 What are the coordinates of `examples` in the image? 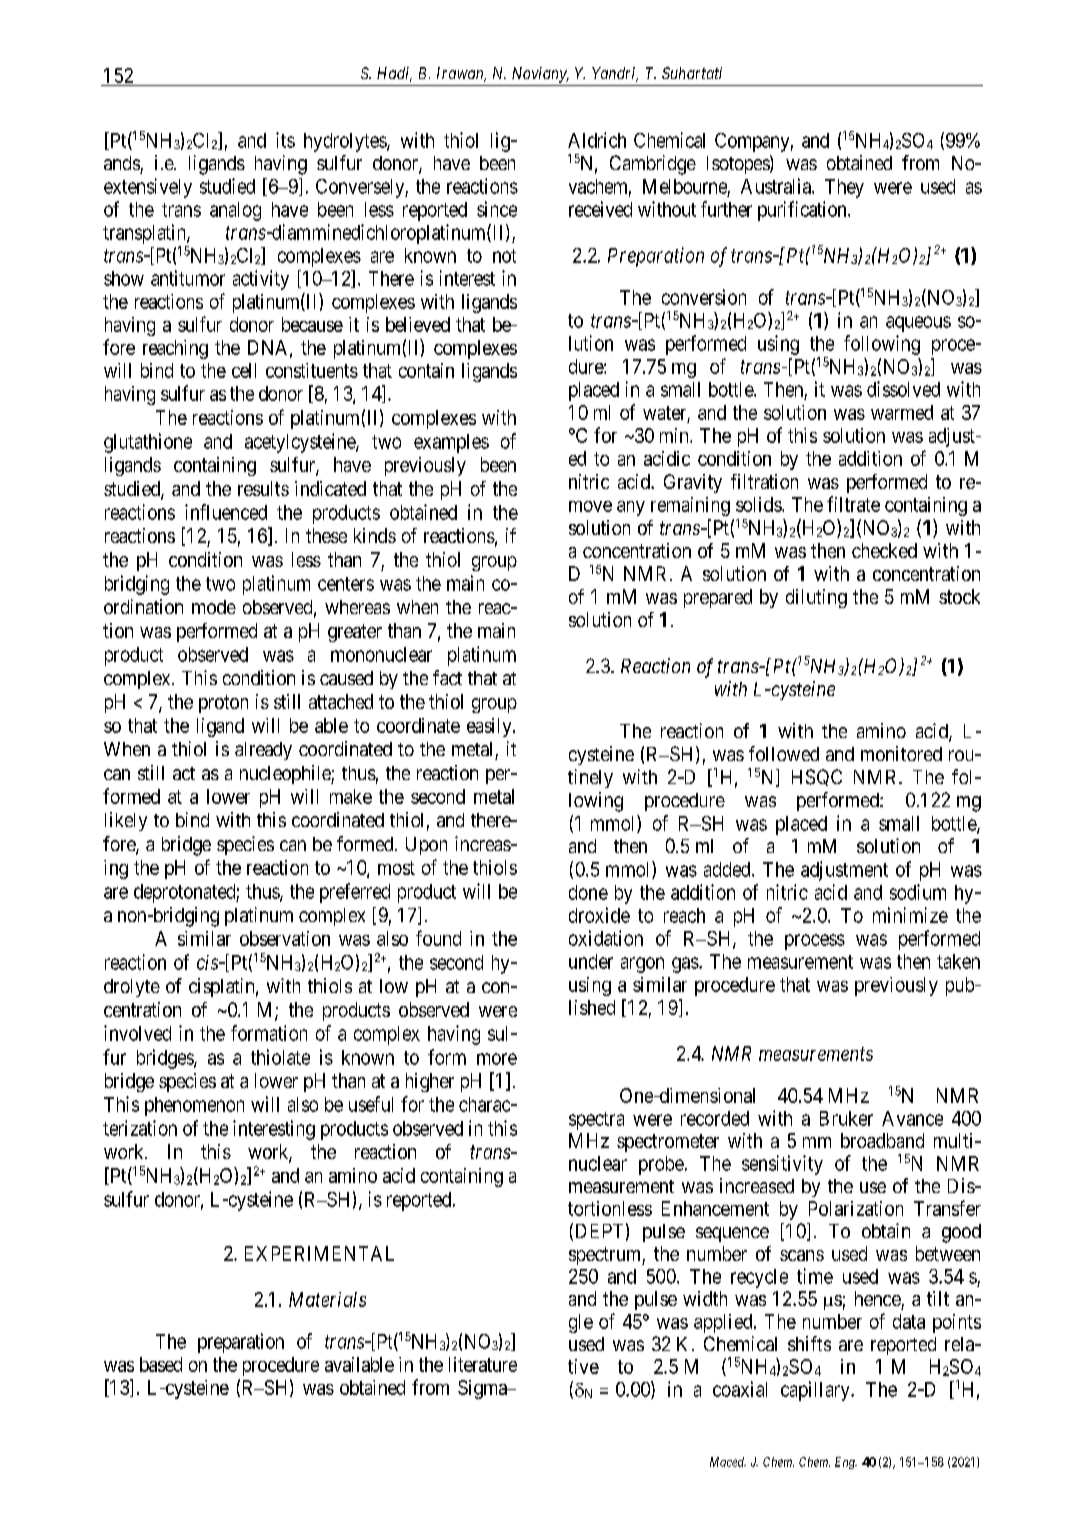 It's located at (451, 443).
